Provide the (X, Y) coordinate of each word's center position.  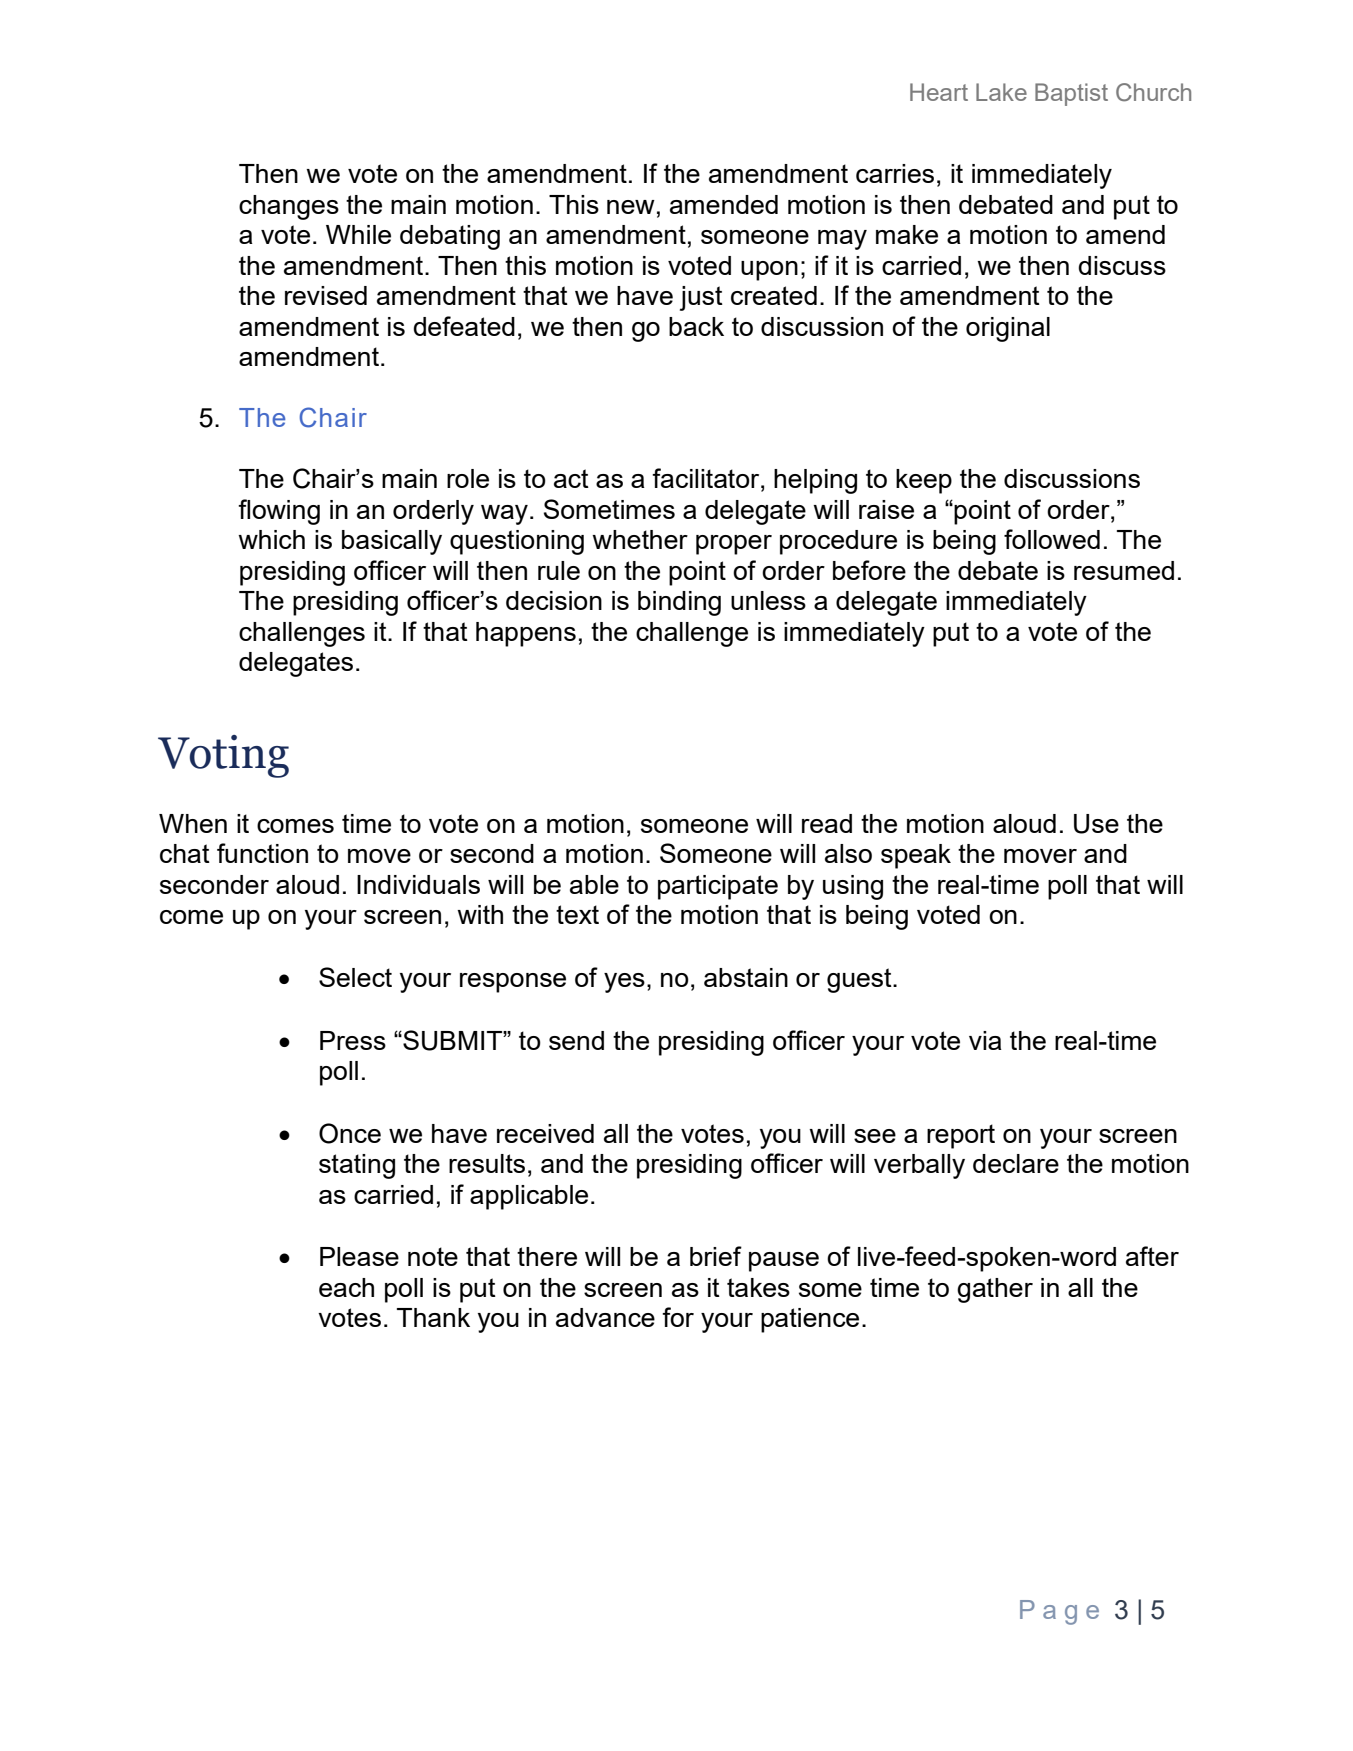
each (346, 1287)
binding (679, 603)
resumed (1124, 570)
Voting (223, 756)
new (631, 207)
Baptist (1071, 94)
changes (289, 207)
